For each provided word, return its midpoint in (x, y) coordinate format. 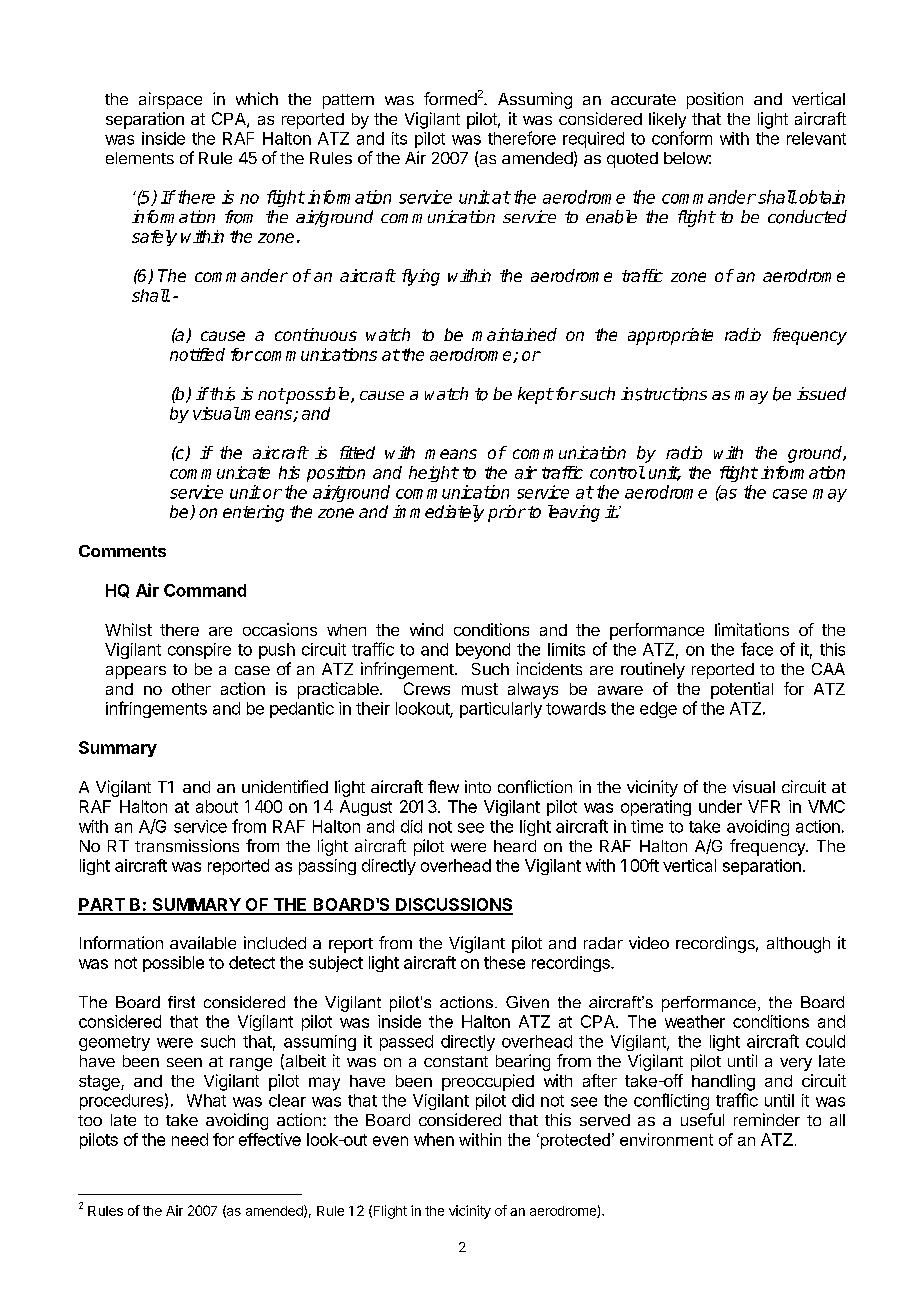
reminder (767, 1119)
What (206, 1100)
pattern (348, 101)
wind (426, 629)
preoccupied (488, 1082)
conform (682, 138)
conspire (199, 651)
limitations (752, 629)
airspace (170, 100)
